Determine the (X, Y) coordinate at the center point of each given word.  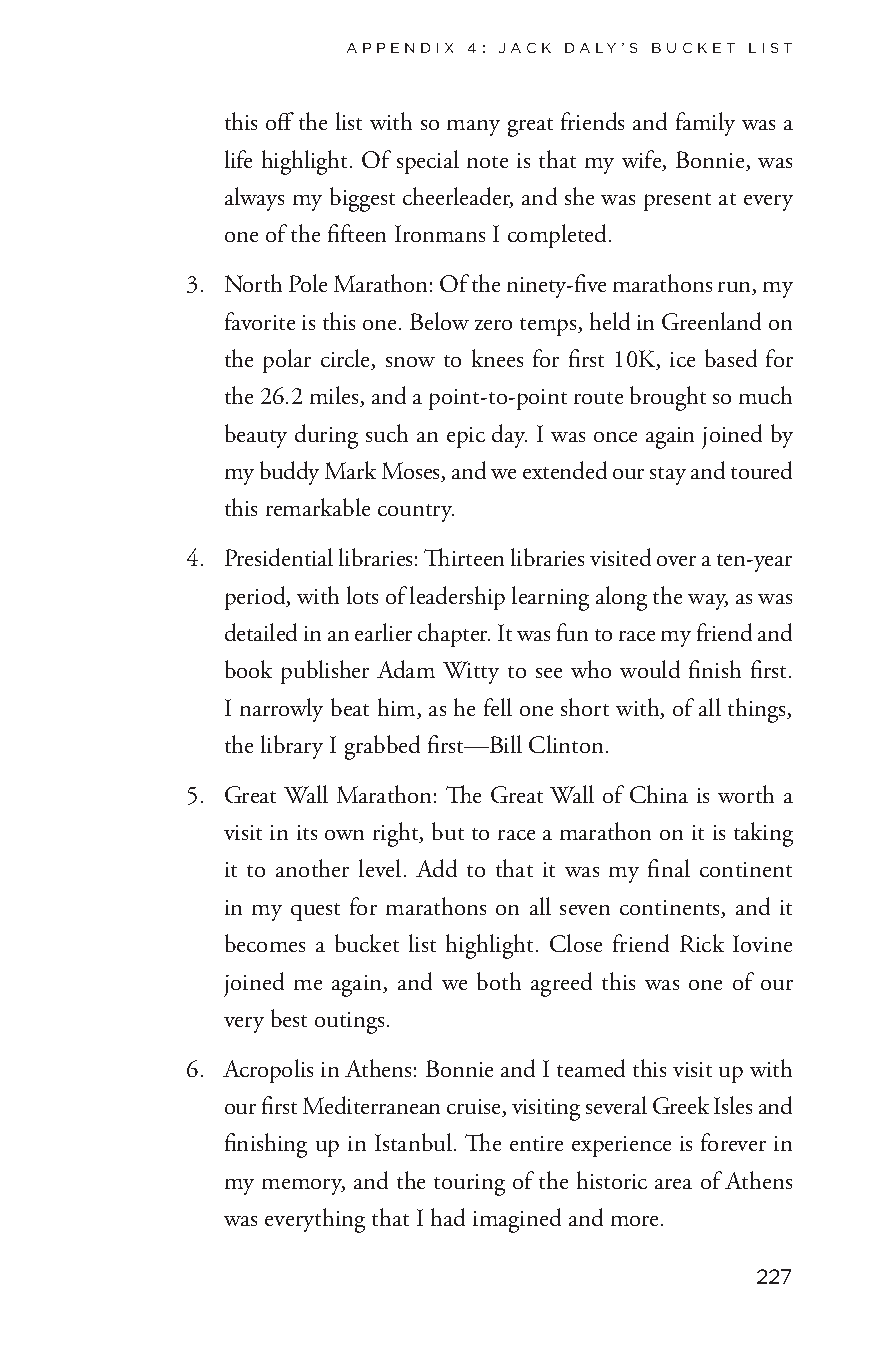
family (705, 124)
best (289, 1018)
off (280, 121)
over (676, 561)
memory (303, 1187)
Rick (702, 943)
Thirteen (464, 557)
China (659, 794)
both (499, 981)
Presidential (279, 557)
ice (682, 359)
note (487, 162)
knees (497, 358)
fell (498, 707)
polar (287, 361)
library (292, 747)
